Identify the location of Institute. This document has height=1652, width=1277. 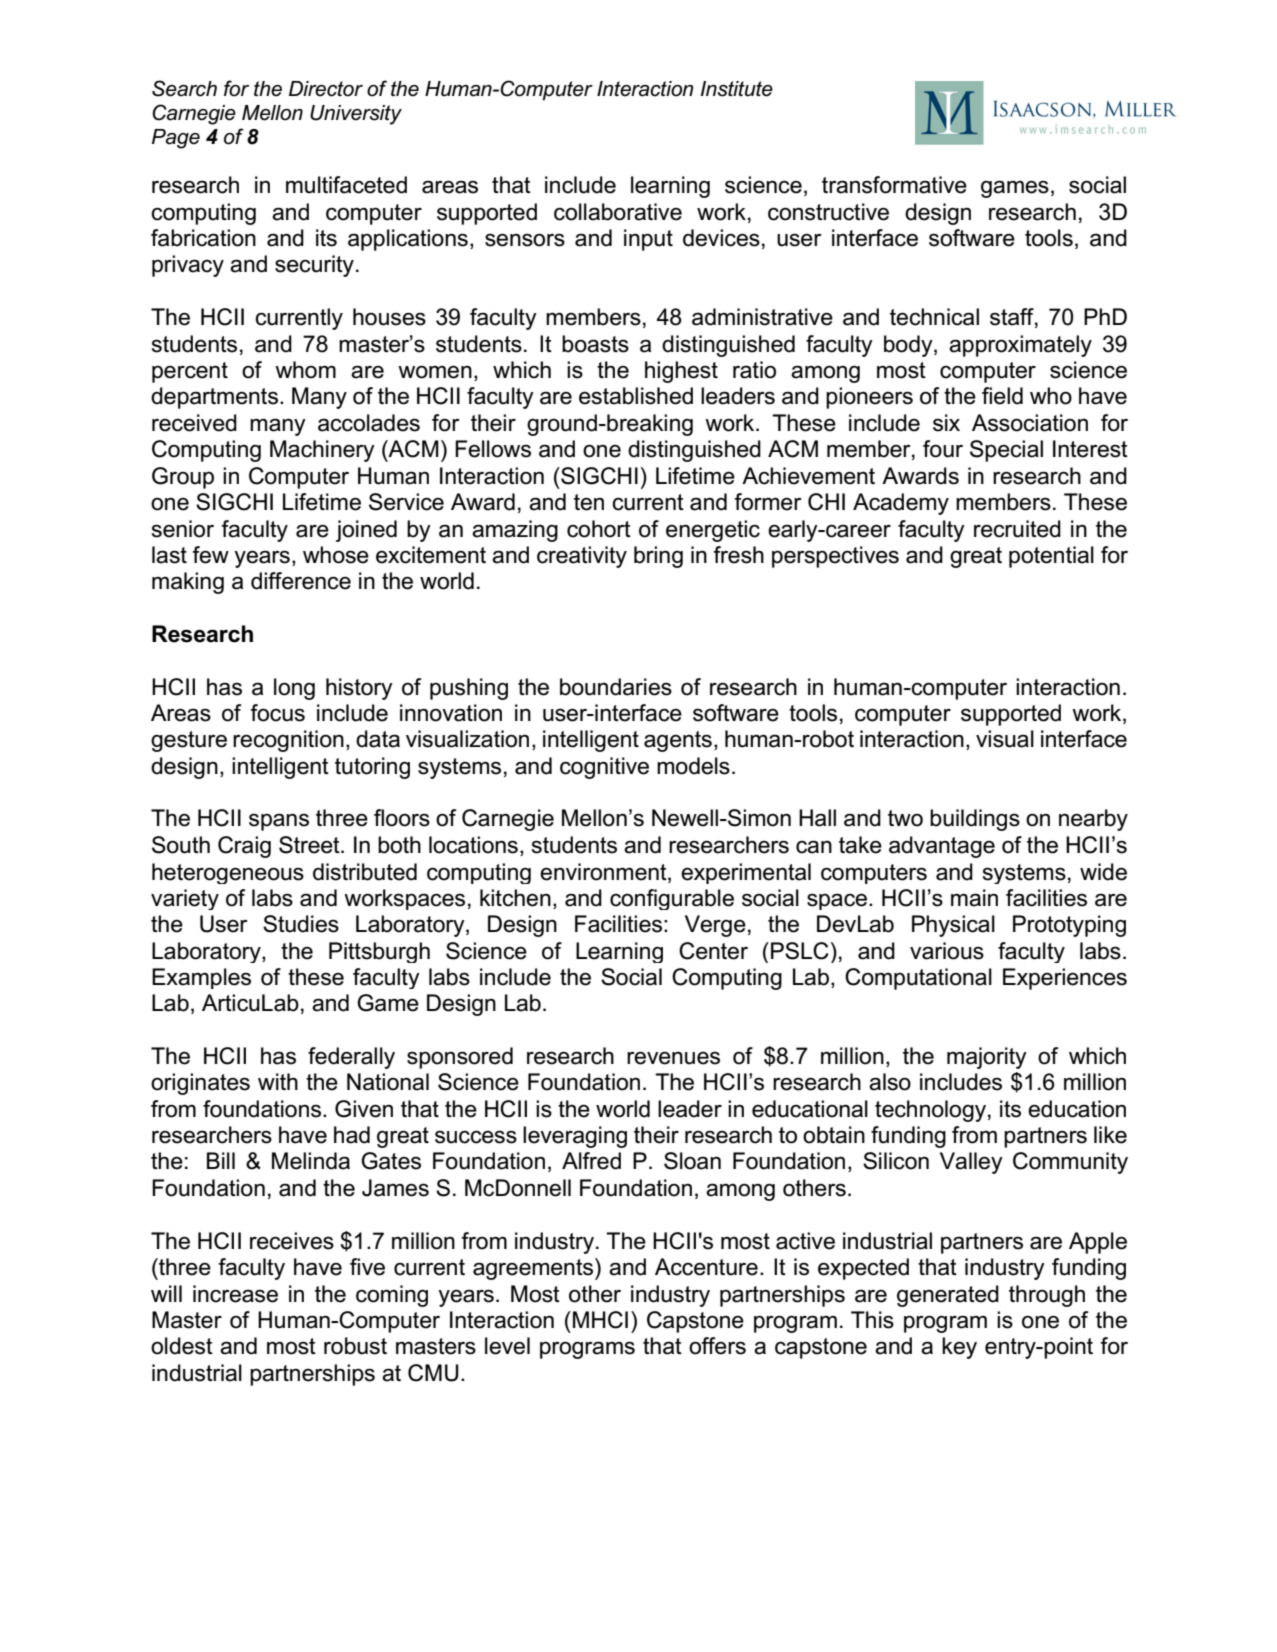
(737, 89).
